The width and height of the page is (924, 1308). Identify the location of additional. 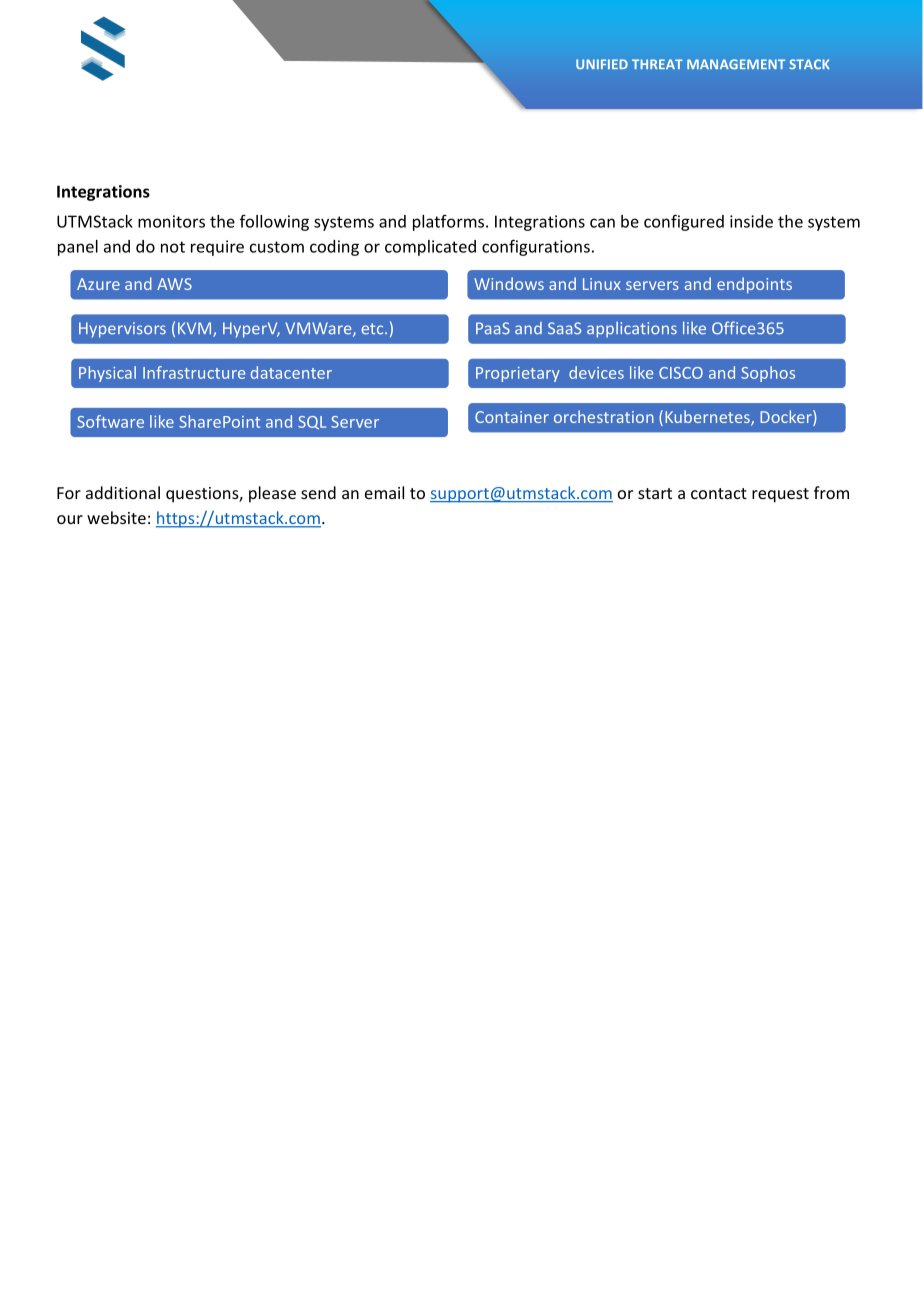
(123, 492).
